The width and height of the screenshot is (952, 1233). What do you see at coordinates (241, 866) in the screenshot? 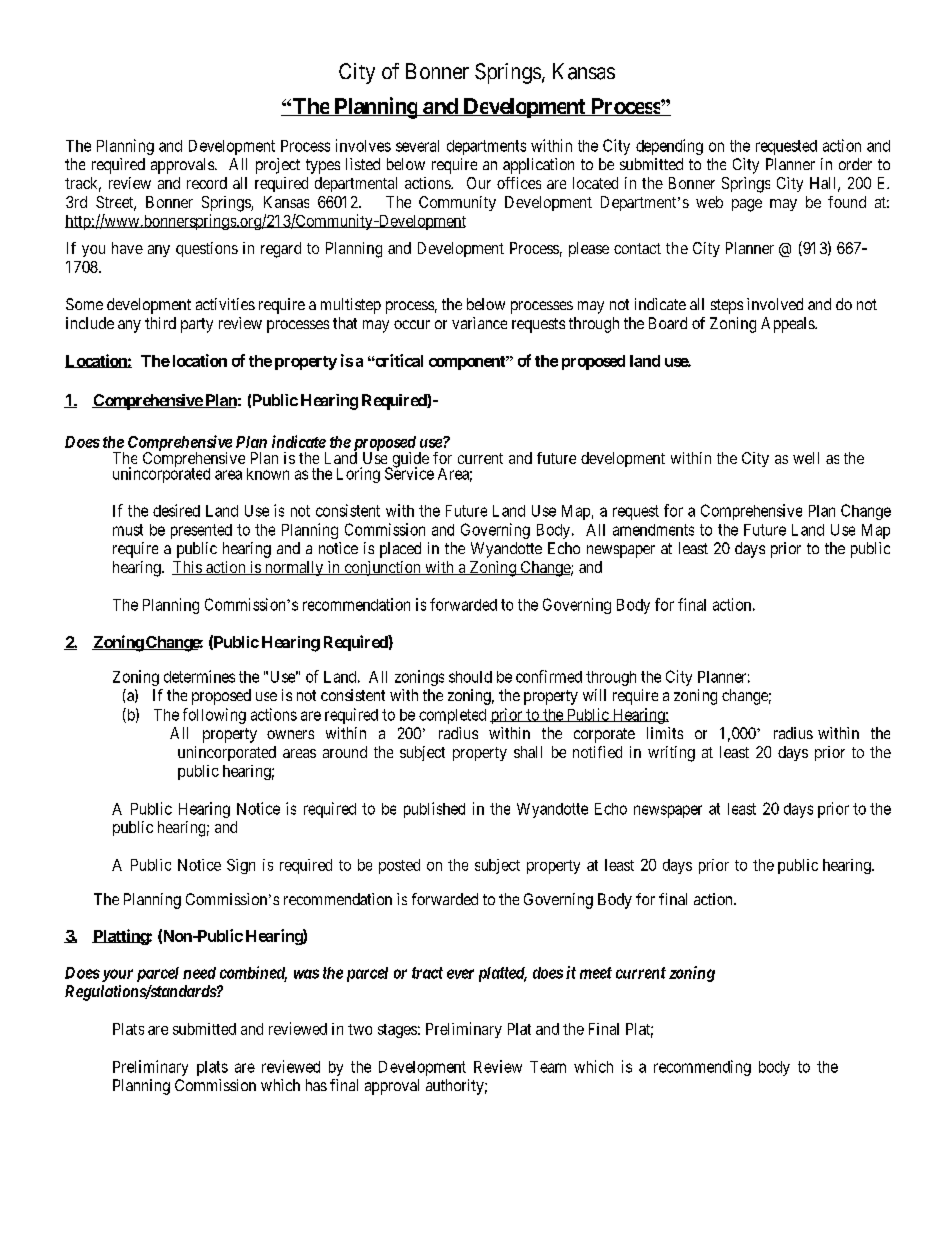
I see `Sign` at bounding box center [241, 866].
